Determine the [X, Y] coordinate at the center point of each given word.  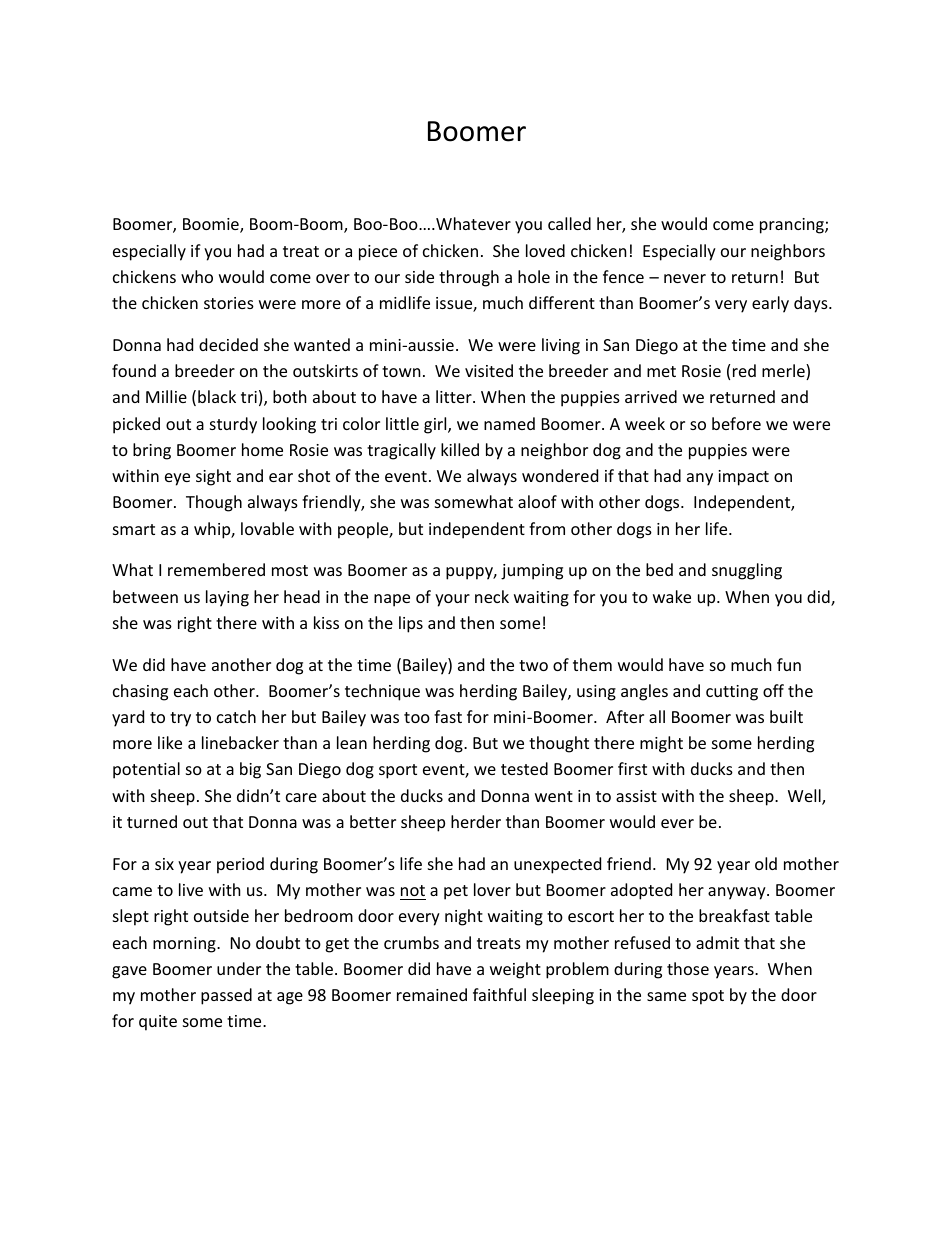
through [469, 278]
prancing [793, 226]
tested [524, 768]
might [661, 744]
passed [226, 996]
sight [213, 477]
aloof [537, 501]
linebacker [240, 742]
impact [743, 478]
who [197, 276]
